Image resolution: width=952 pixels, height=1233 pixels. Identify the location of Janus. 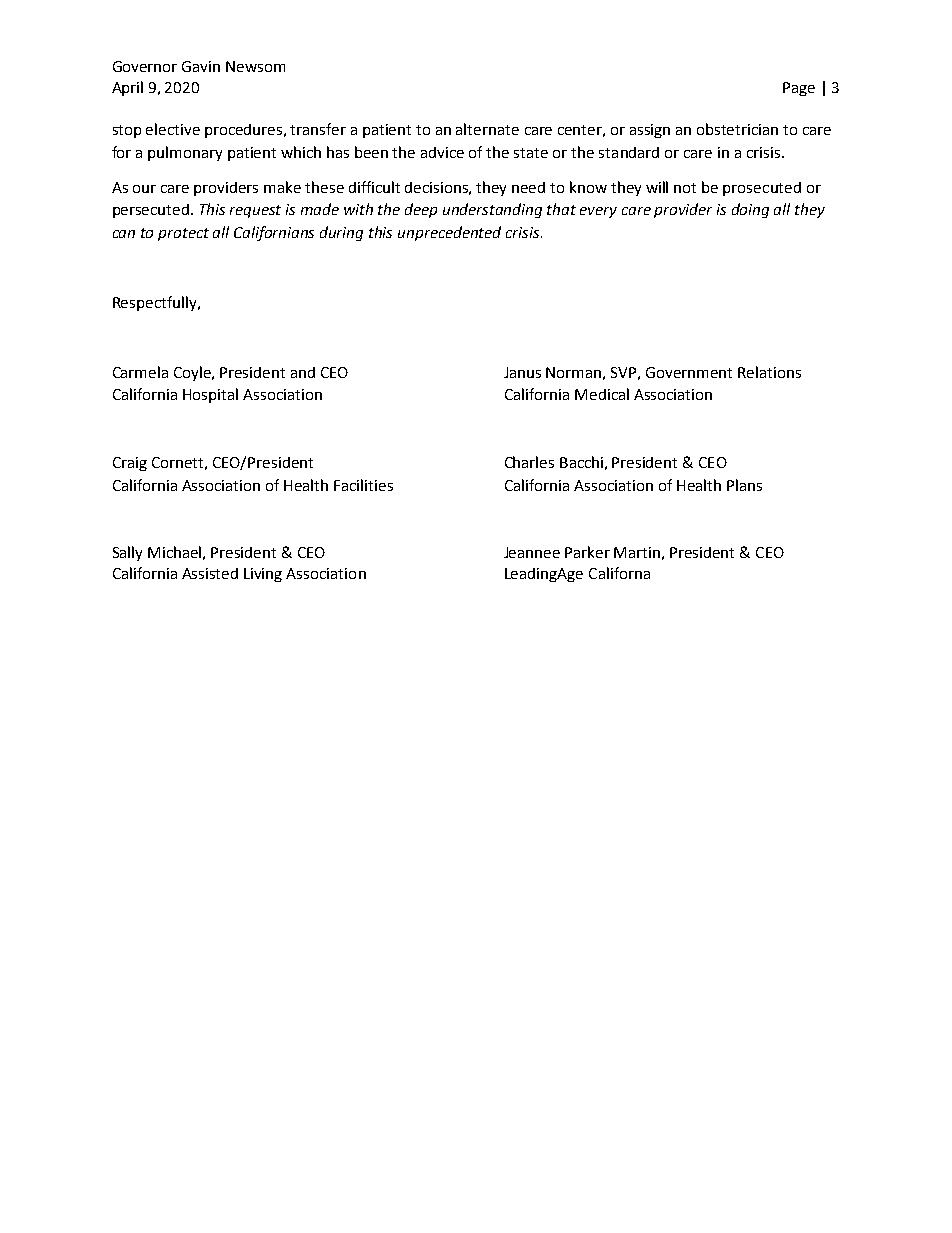
(522, 372).
